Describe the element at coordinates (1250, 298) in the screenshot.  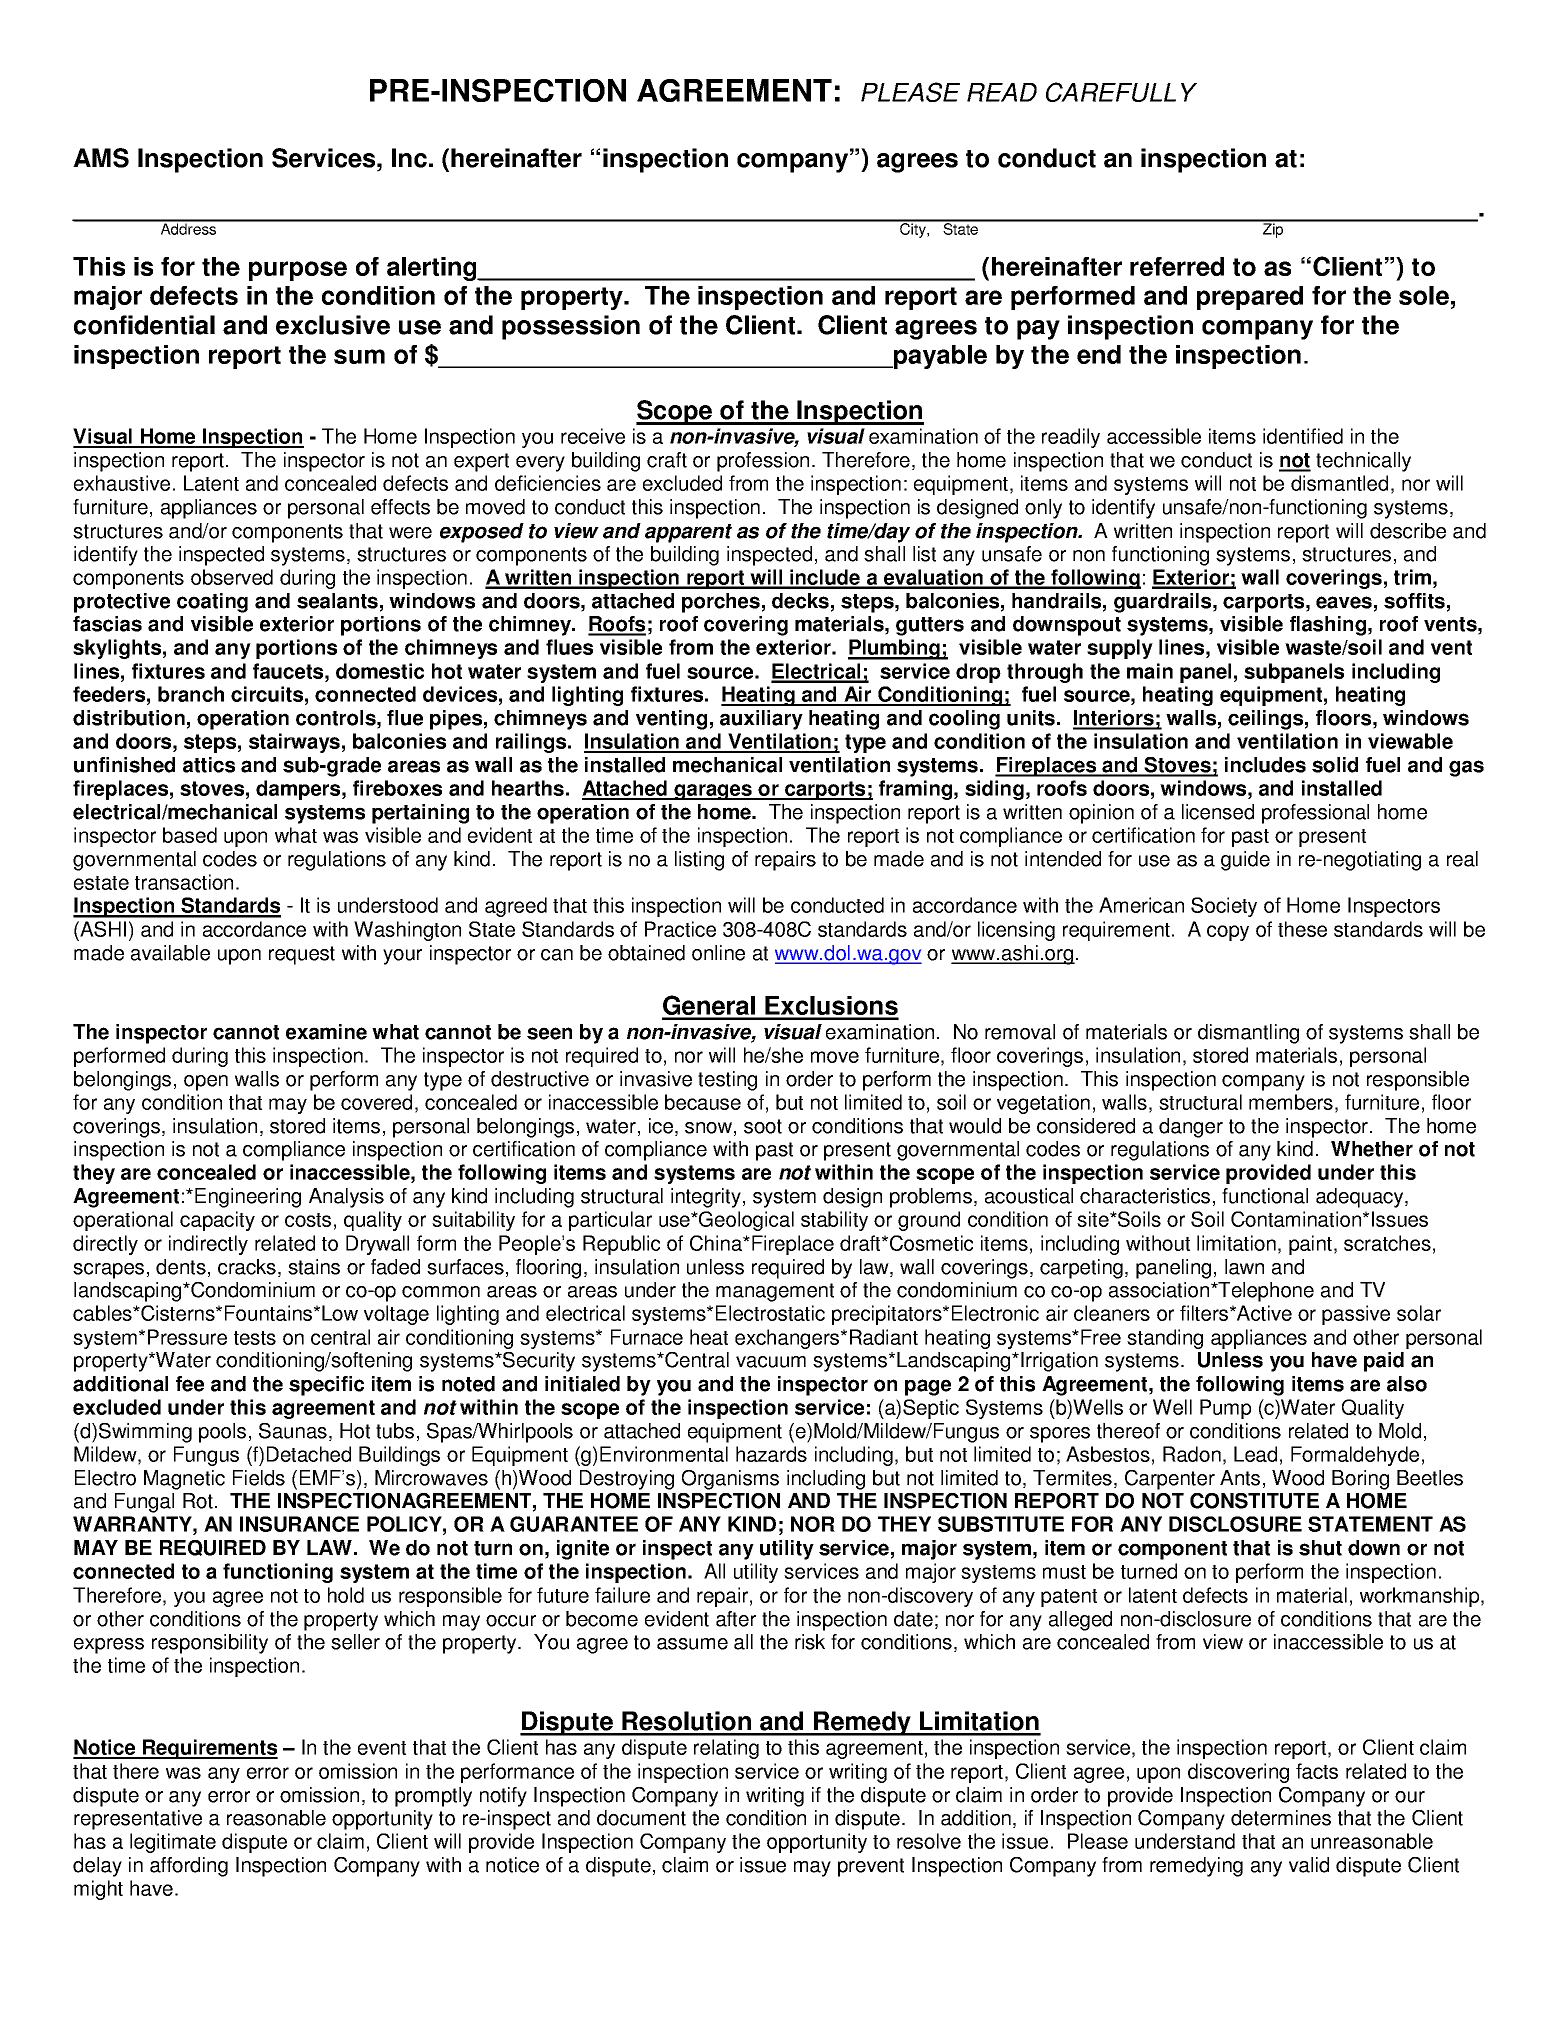
I see `prepared` at that location.
